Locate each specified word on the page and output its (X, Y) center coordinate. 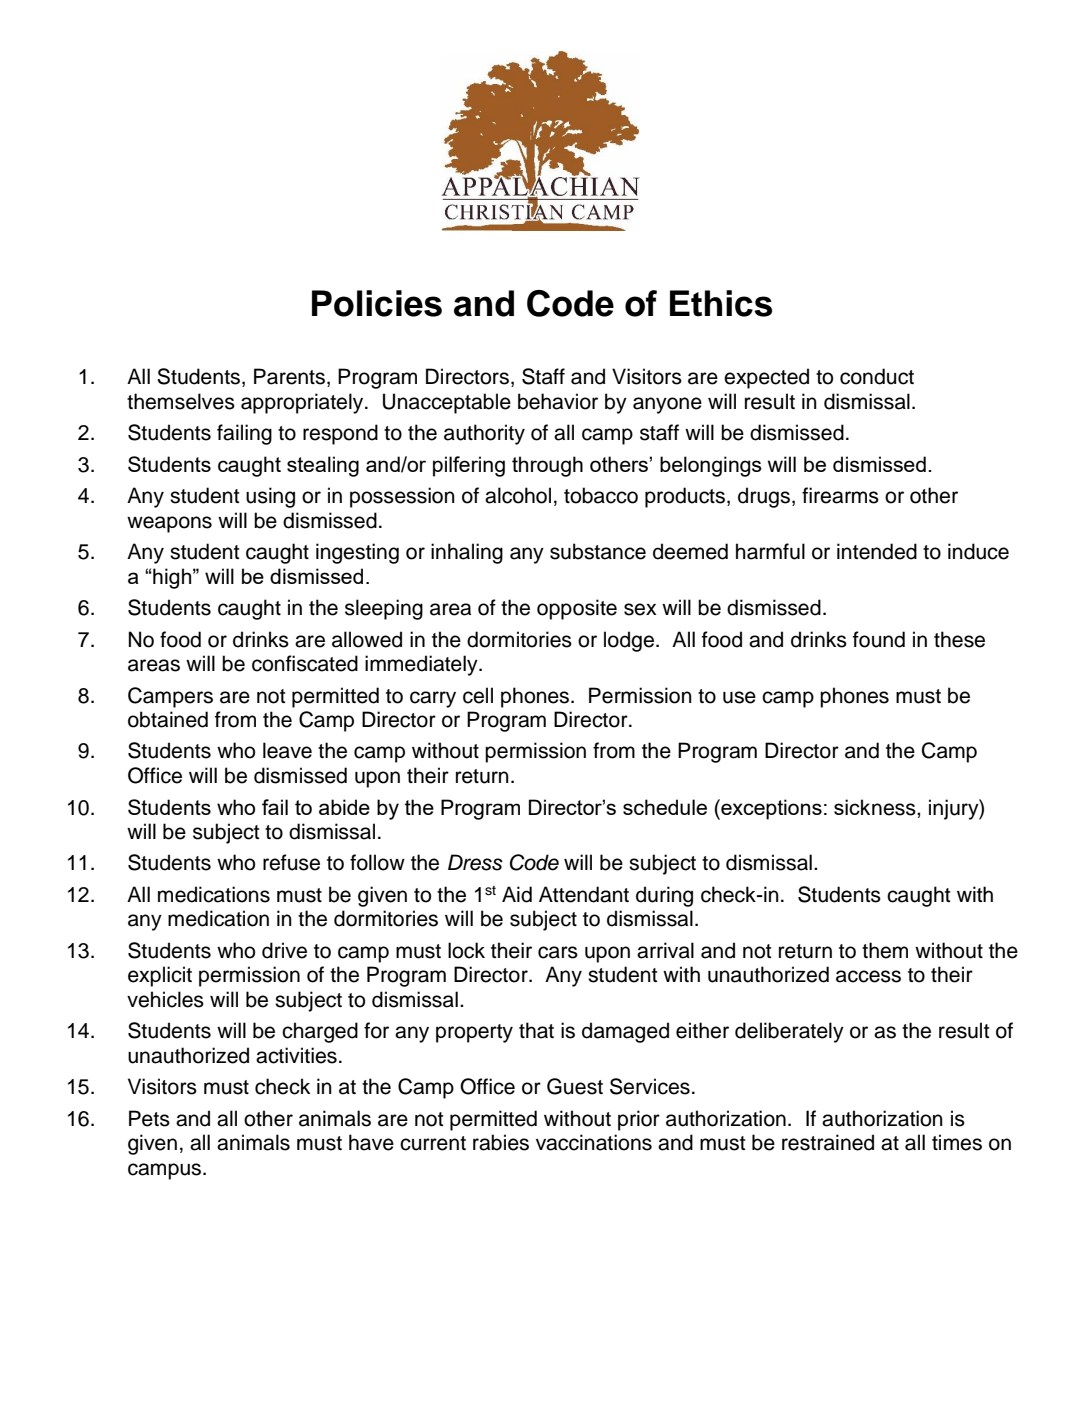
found (879, 639)
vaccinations (594, 1142)
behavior (558, 401)
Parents (289, 376)
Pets (149, 1118)
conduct (877, 376)
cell (478, 695)
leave (287, 750)
